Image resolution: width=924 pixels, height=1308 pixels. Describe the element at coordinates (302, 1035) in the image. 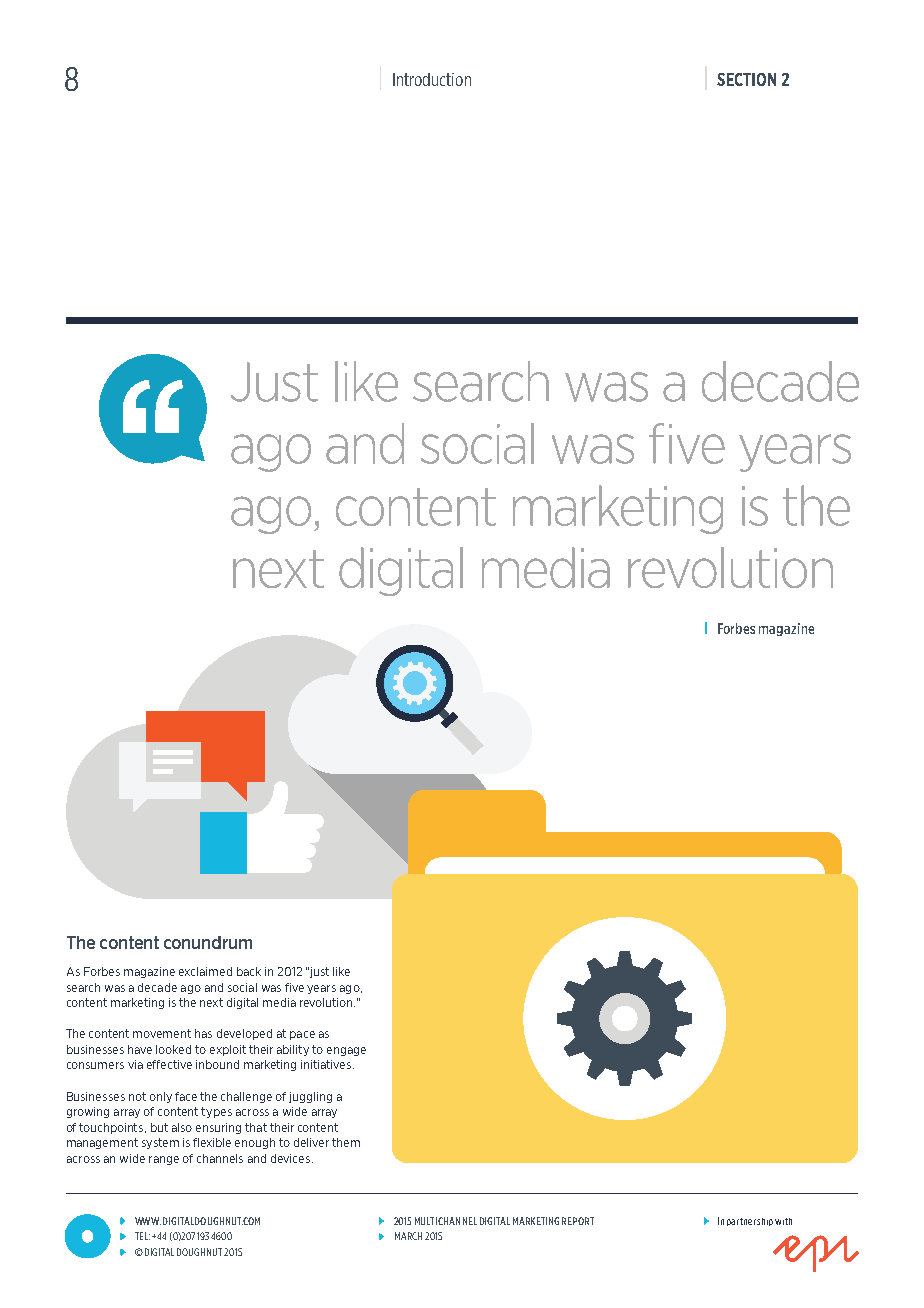

I see `pace` at that location.
